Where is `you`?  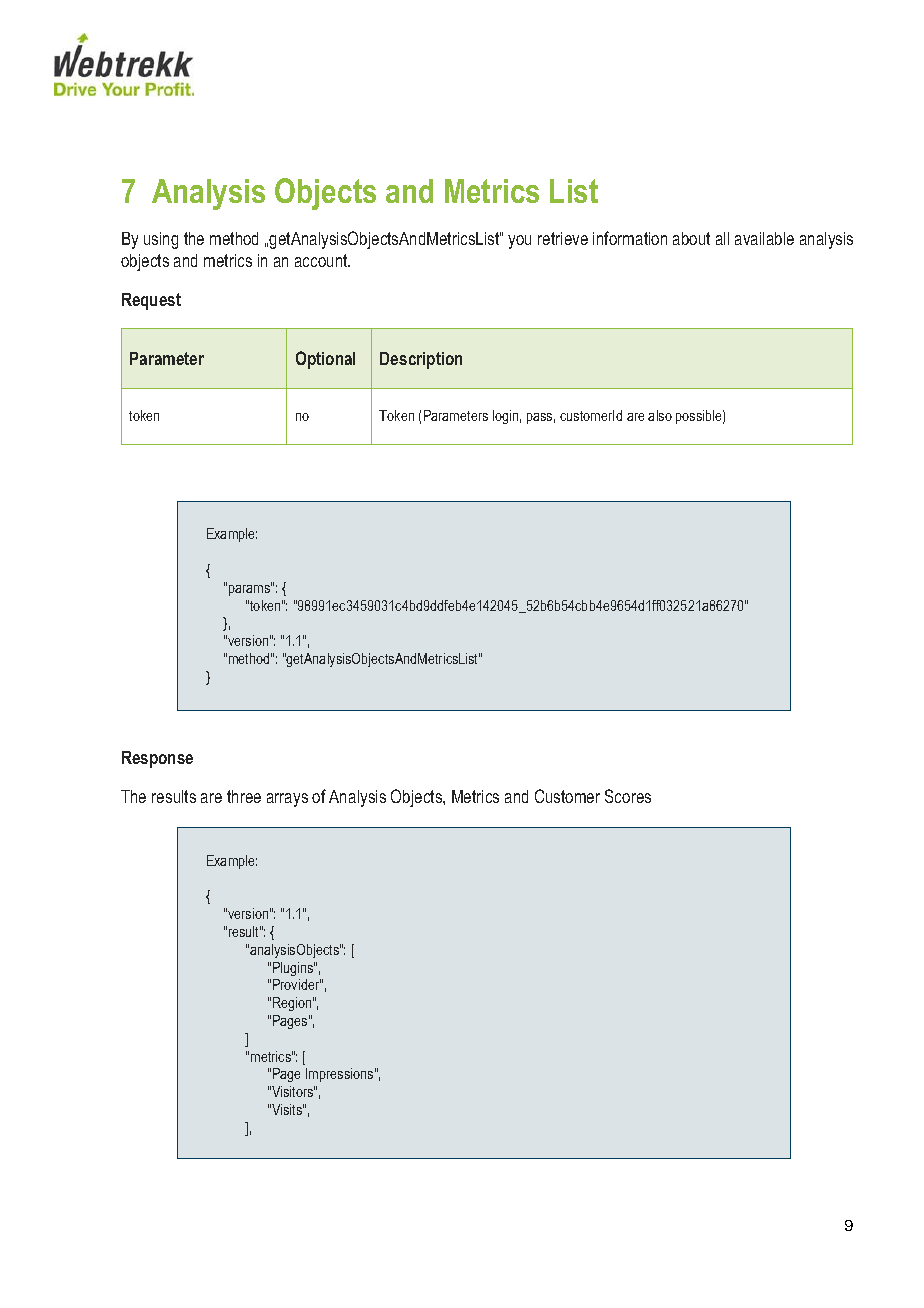 you is located at coordinates (519, 242).
